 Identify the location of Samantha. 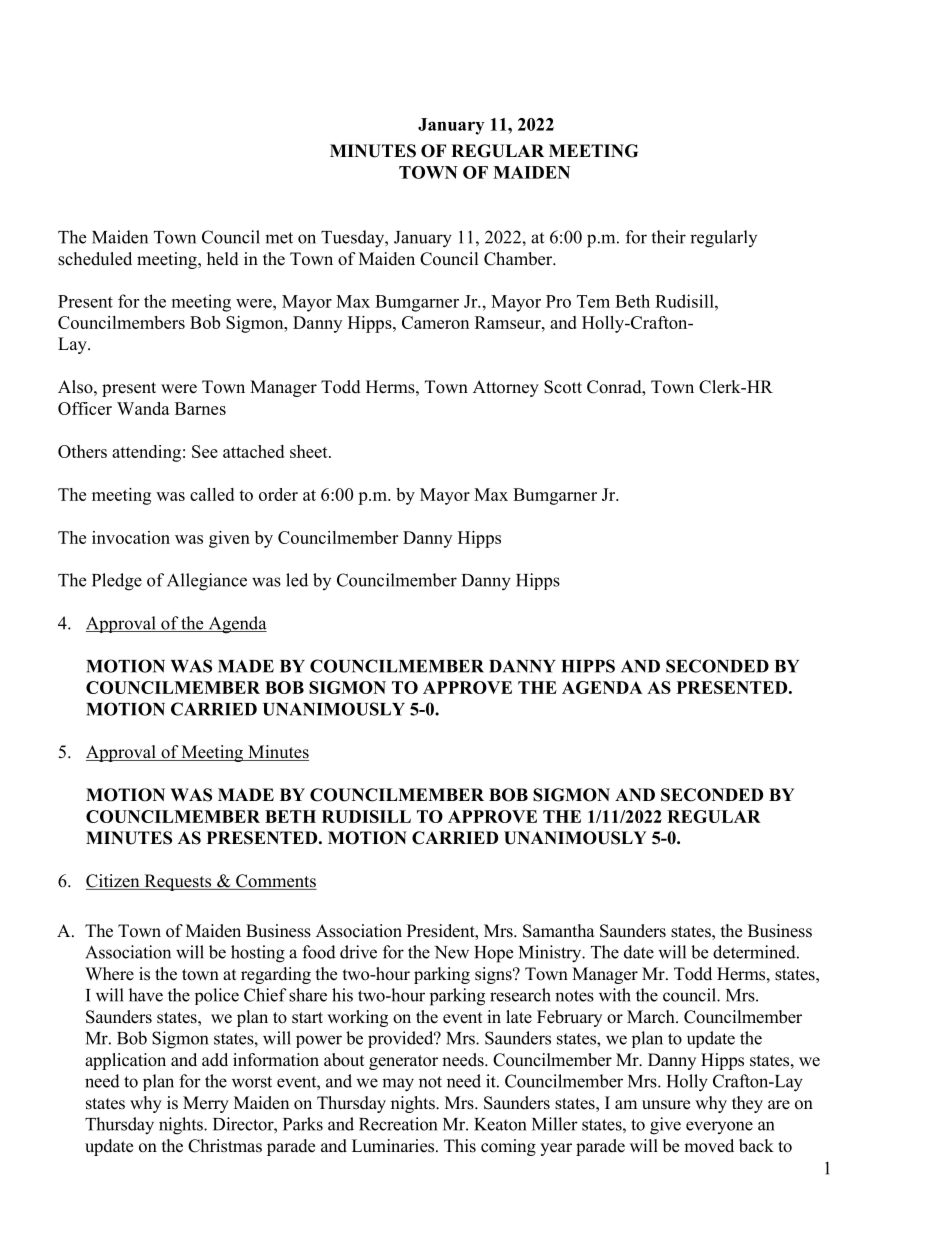
(559, 931).
